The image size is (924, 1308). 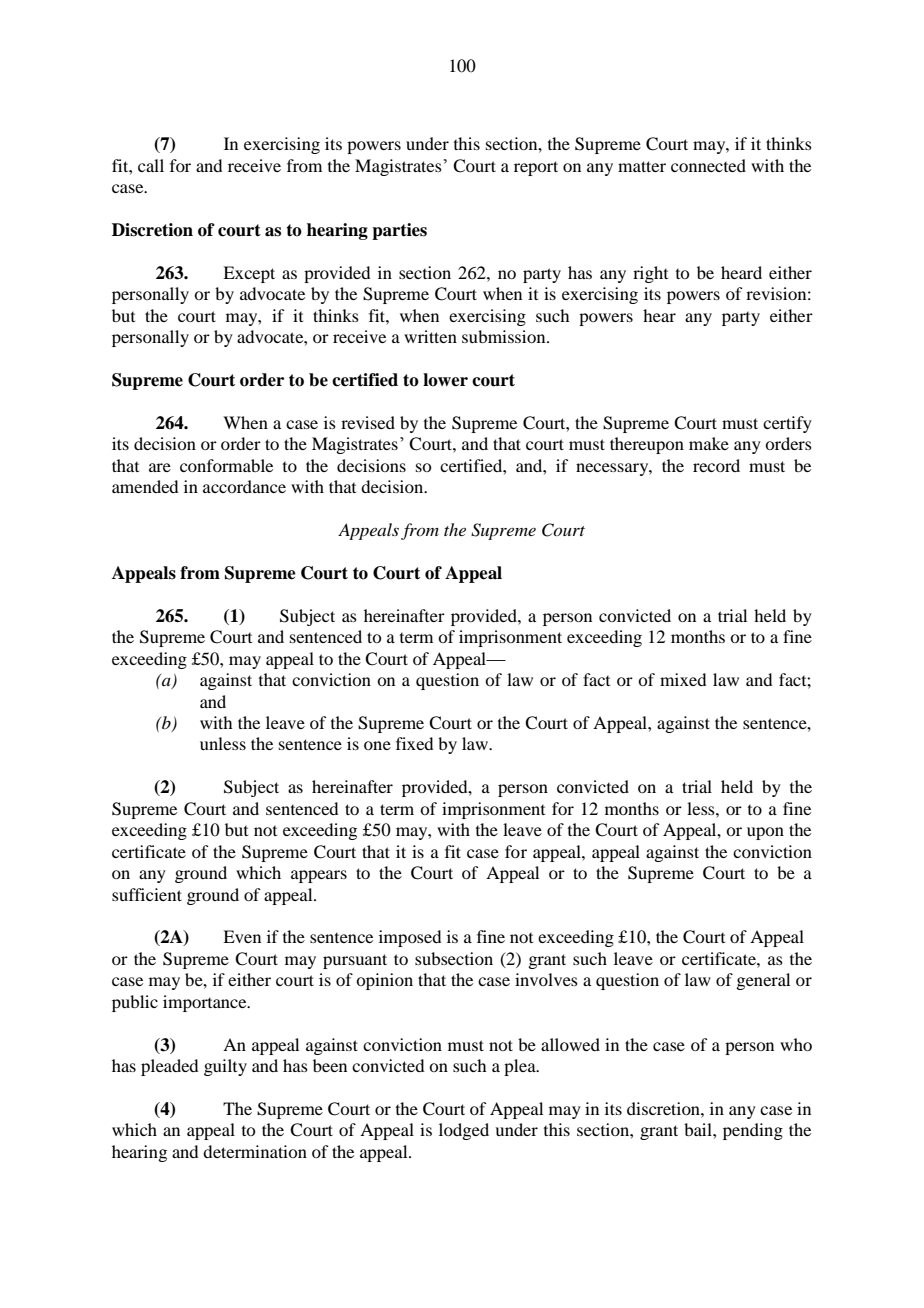 What do you see at coordinates (147, 894) in the document?
I see `sufficient` at bounding box center [147, 894].
